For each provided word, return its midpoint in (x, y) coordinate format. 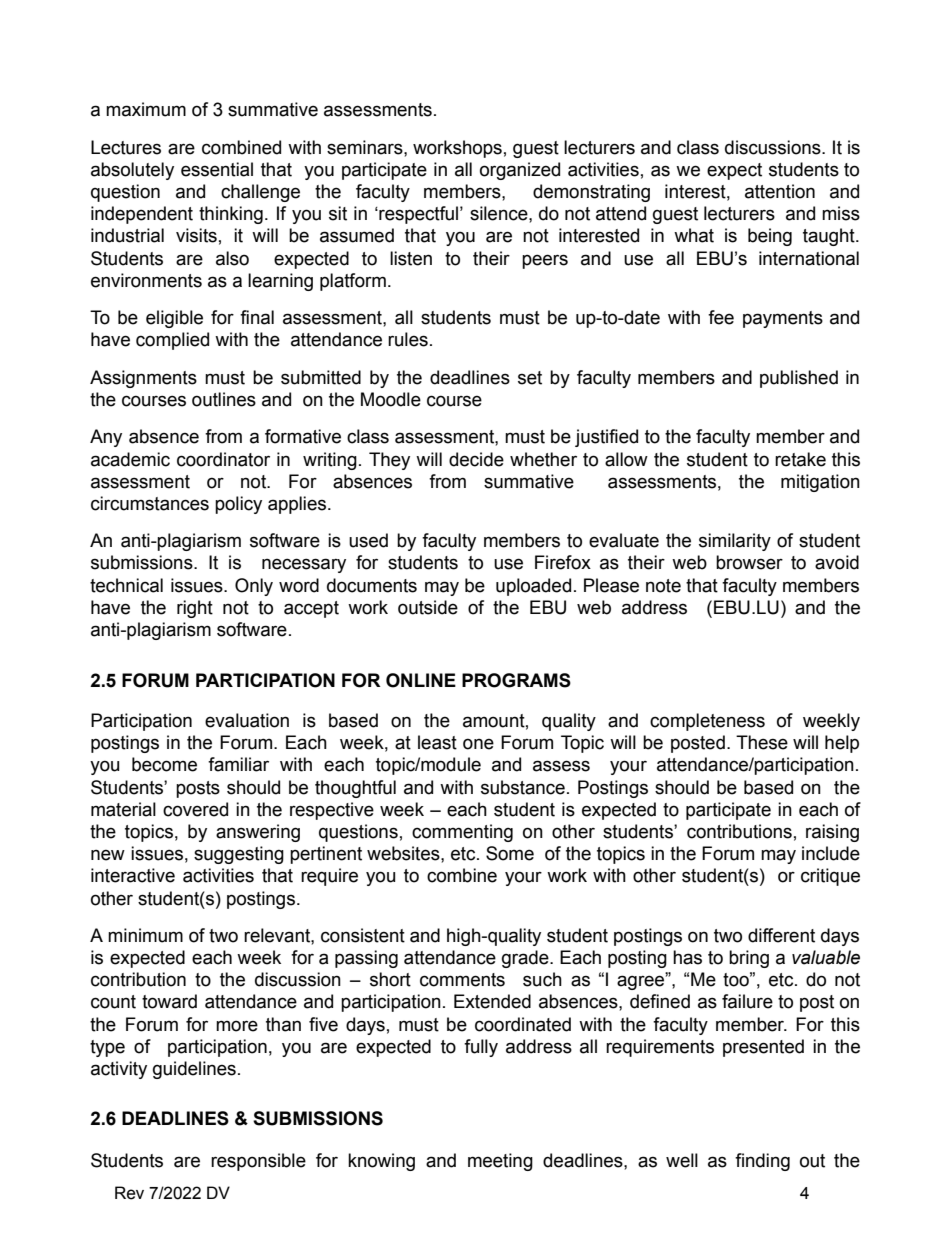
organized (520, 171)
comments (462, 980)
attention (780, 191)
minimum (145, 935)
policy (238, 505)
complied (172, 341)
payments (783, 319)
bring (749, 959)
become (164, 764)
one (478, 744)
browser (749, 562)
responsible (258, 1162)
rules (408, 339)
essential (217, 169)
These (762, 742)
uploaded (533, 587)
